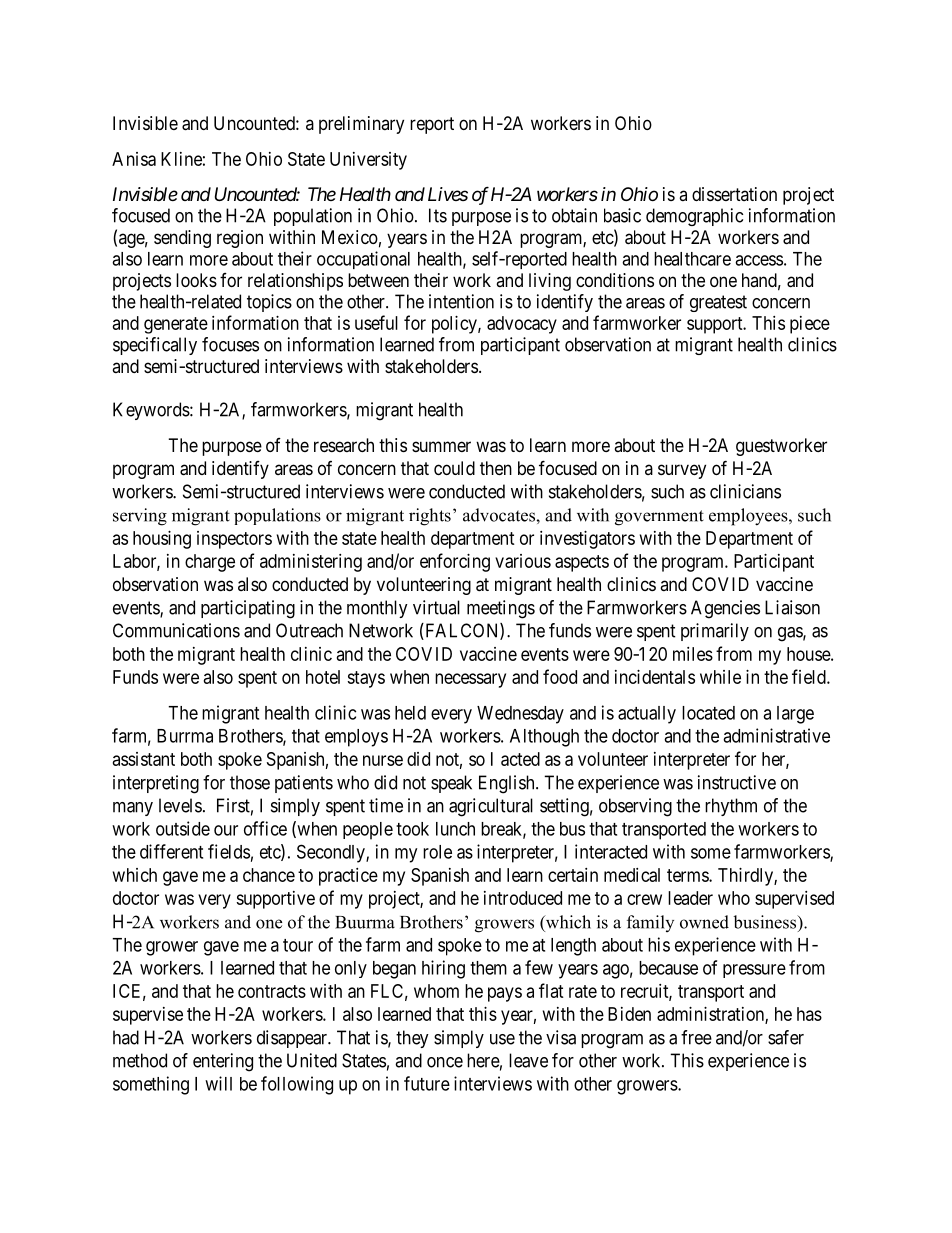 This page has height=1233, width=952. Describe the element at coordinates (734, 194) in the page. I see `dissertation` at that location.
